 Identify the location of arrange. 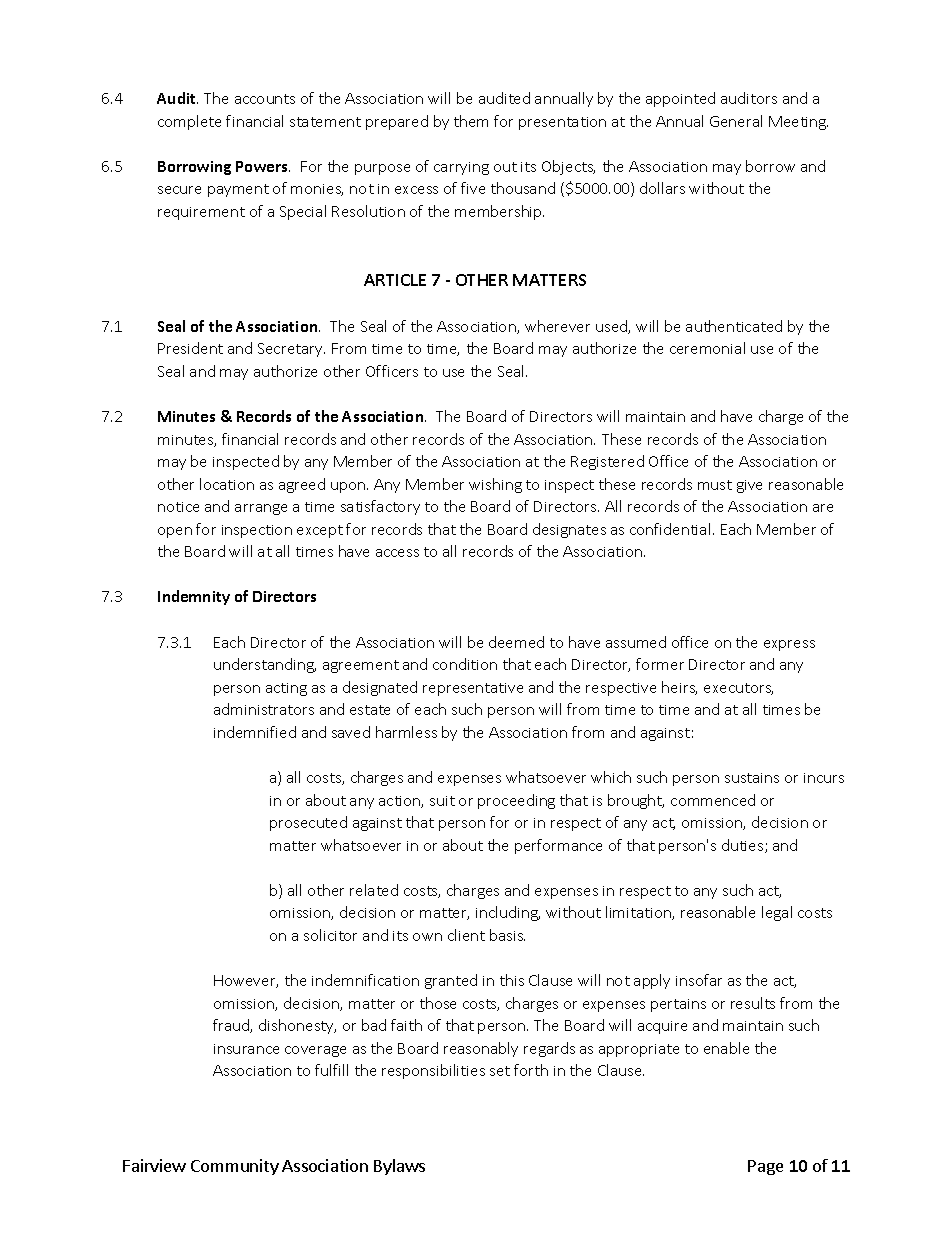
(261, 509).
